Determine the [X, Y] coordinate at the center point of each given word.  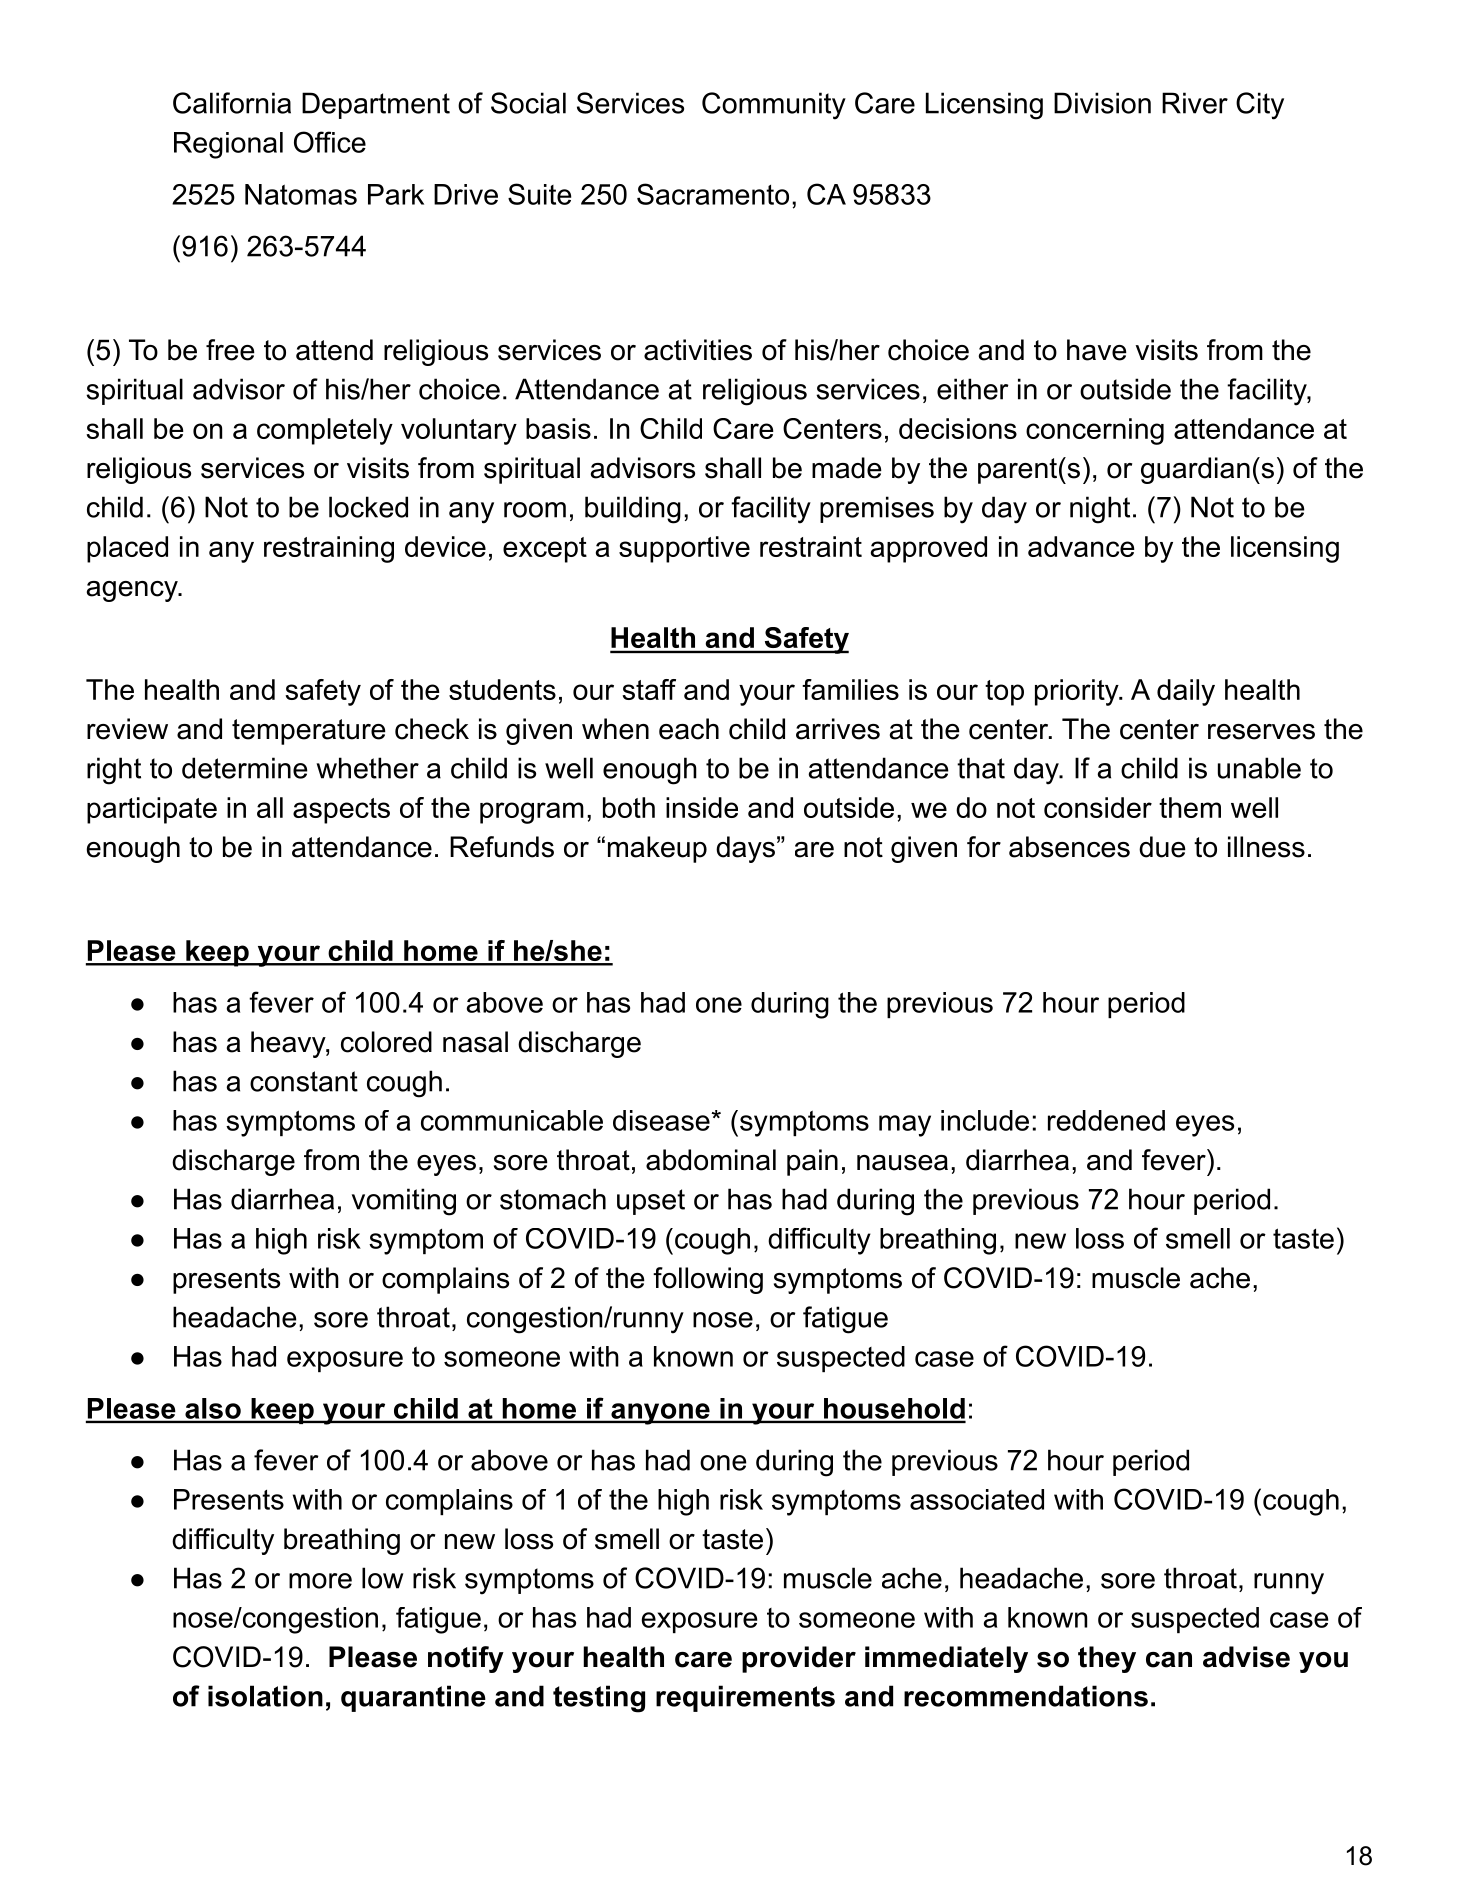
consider [1098, 807]
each [689, 729]
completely [325, 431]
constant [304, 1081]
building [633, 510]
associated [977, 1499]
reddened [1106, 1120]
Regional [228, 145]
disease [662, 1120]
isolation [265, 1696]
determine [245, 768]
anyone [659, 1414]
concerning [1095, 431]
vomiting [404, 1202]
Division [1102, 103]
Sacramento [713, 194]
